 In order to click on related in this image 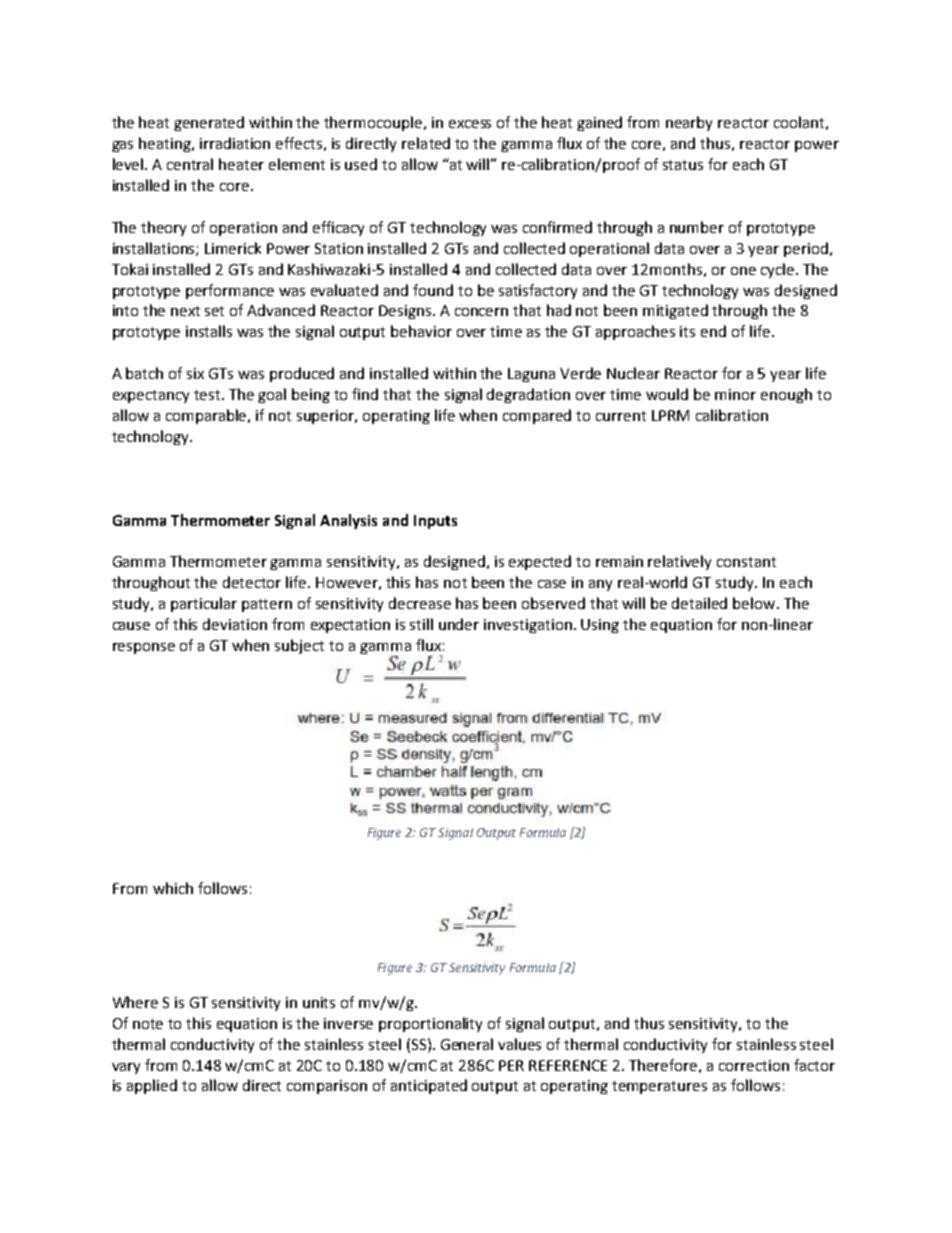, I will do `click(426, 143)`.
